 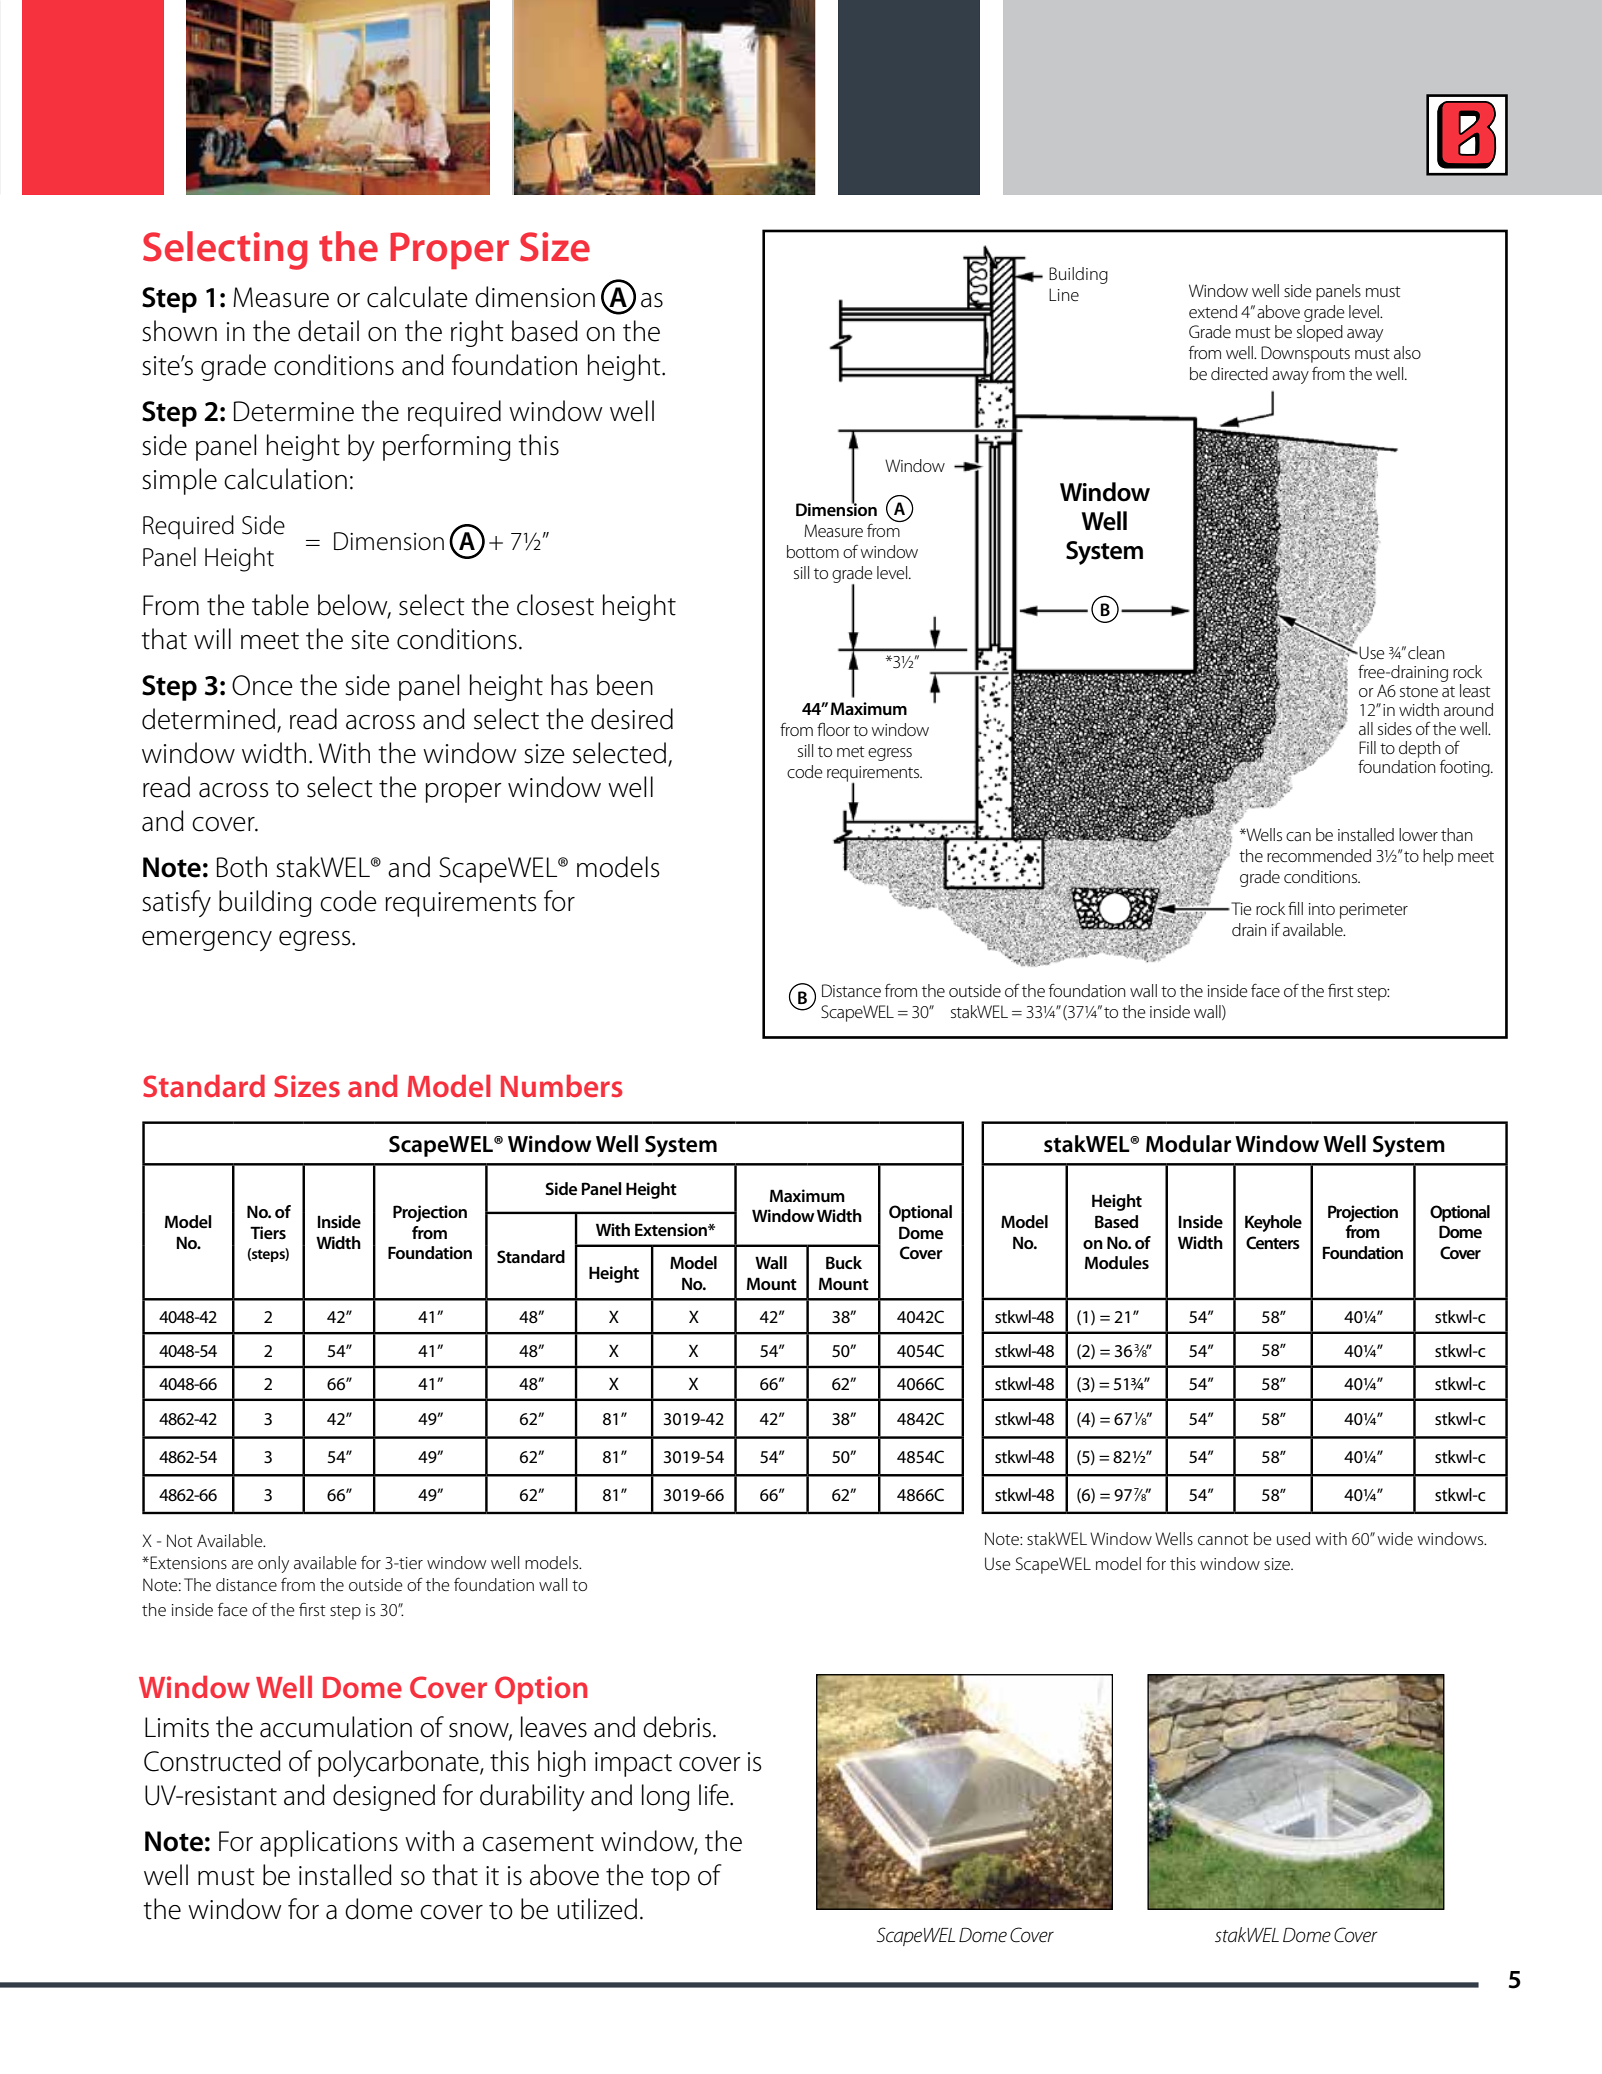 I want to click on detail, so click(x=328, y=331).
